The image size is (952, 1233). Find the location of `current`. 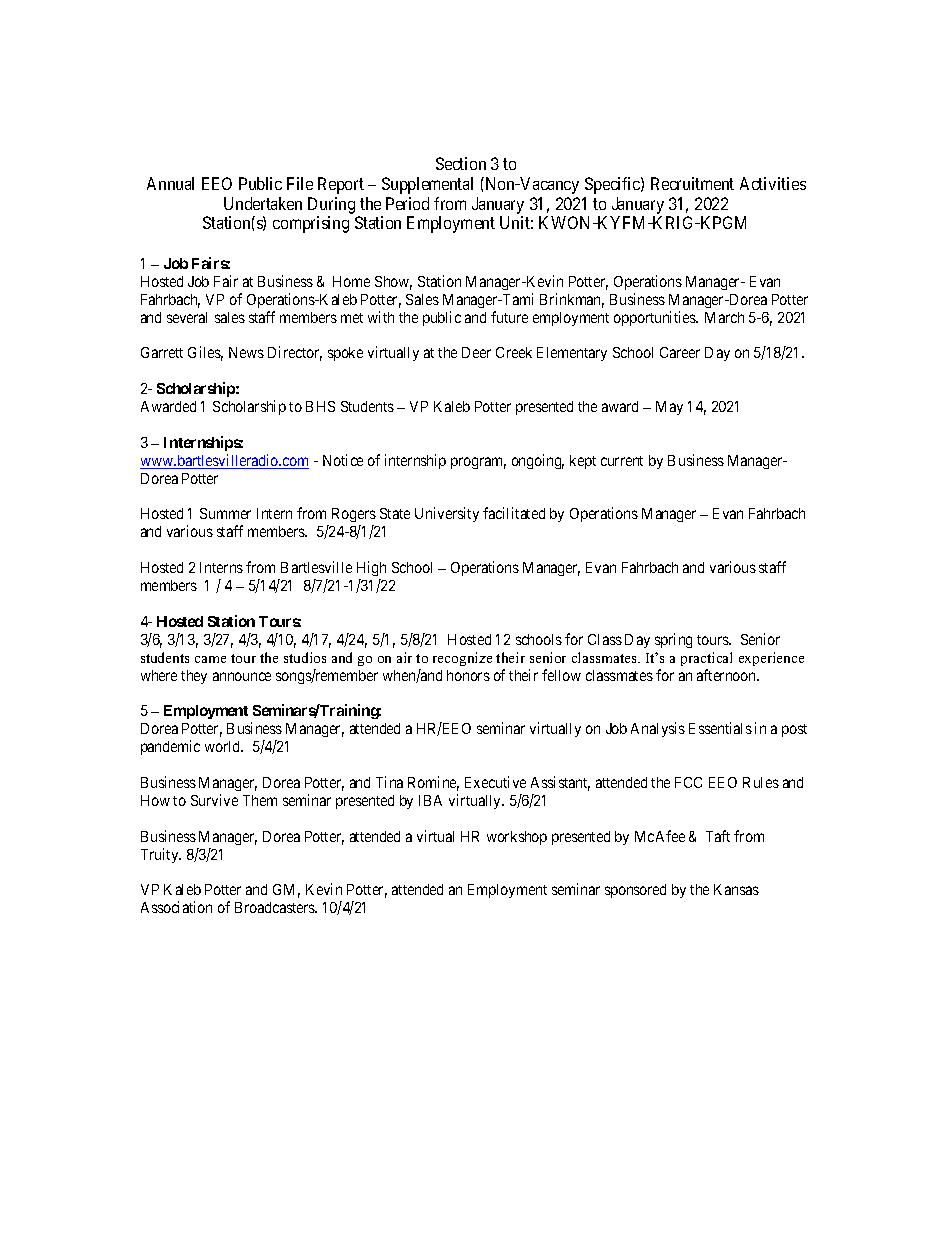

current is located at coordinates (622, 461).
